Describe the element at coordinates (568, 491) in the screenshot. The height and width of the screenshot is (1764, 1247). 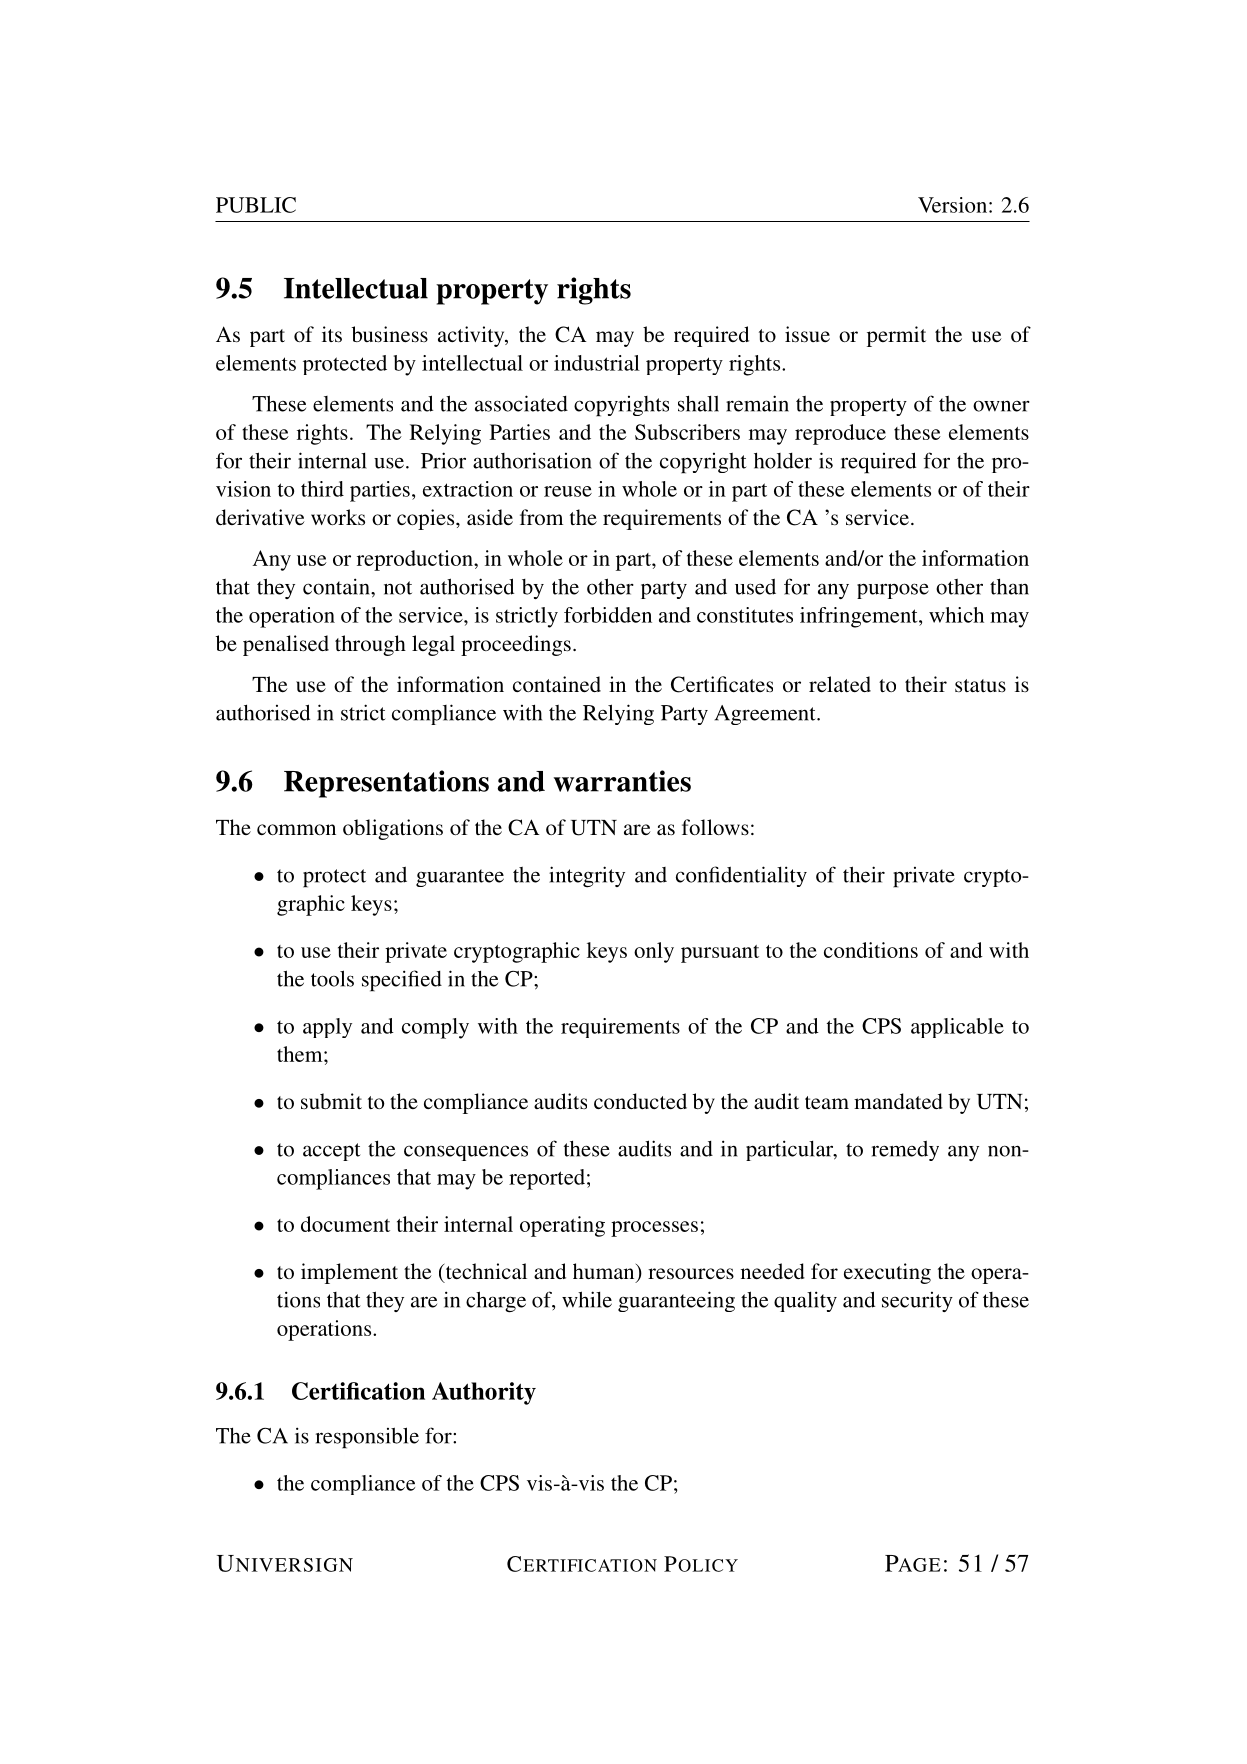
I see `reuse` at that location.
